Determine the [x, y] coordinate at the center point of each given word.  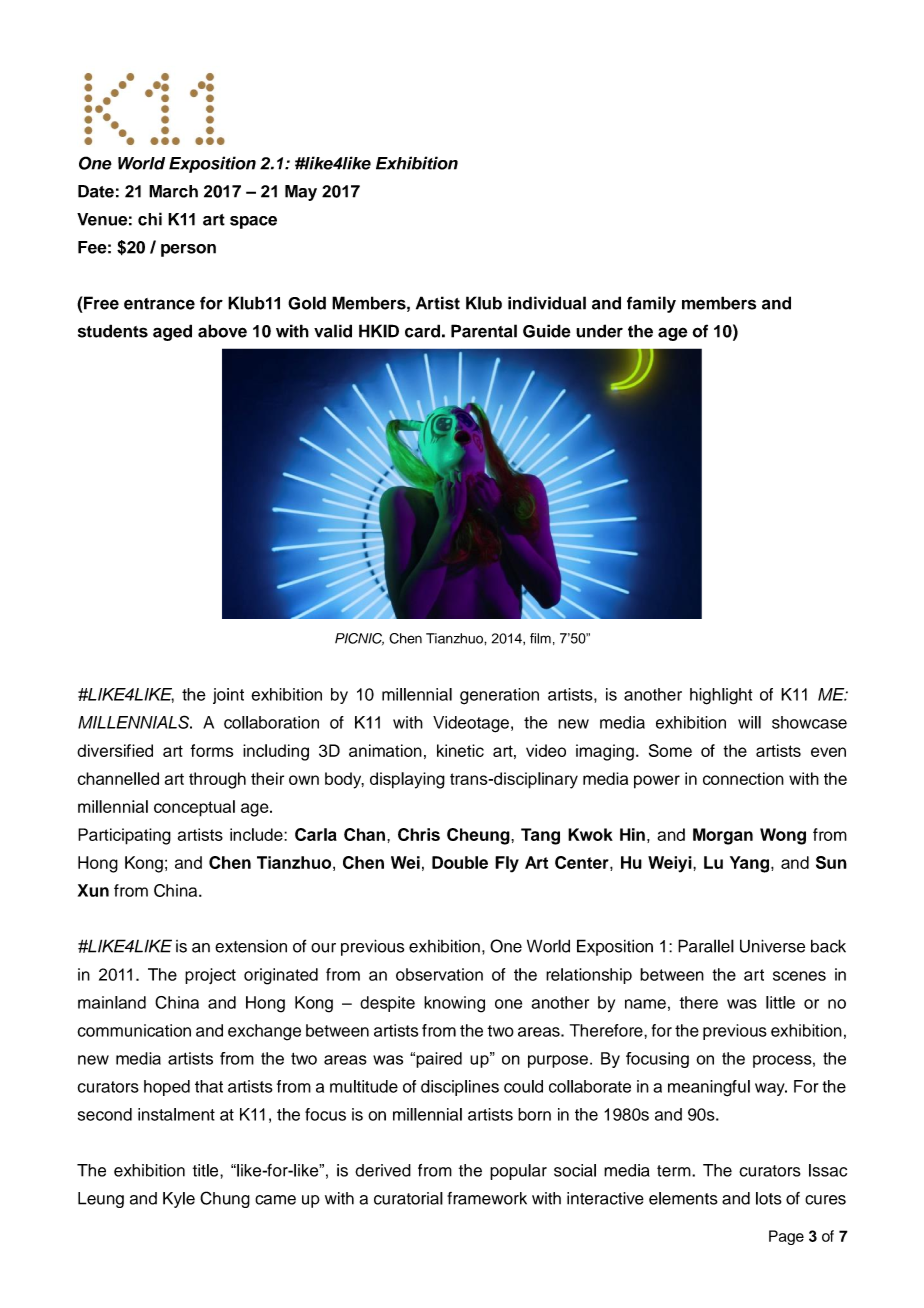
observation [439, 974]
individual [547, 303]
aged [172, 332]
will [749, 722]
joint [228, 696]
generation [499, 696]
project [210, 976]
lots [769, 1198]
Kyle [179, 1200]
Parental [484, 331]
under [599, 331]
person [188, 250]
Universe [772, 946]
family [651, 304]
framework [487, 1198]
